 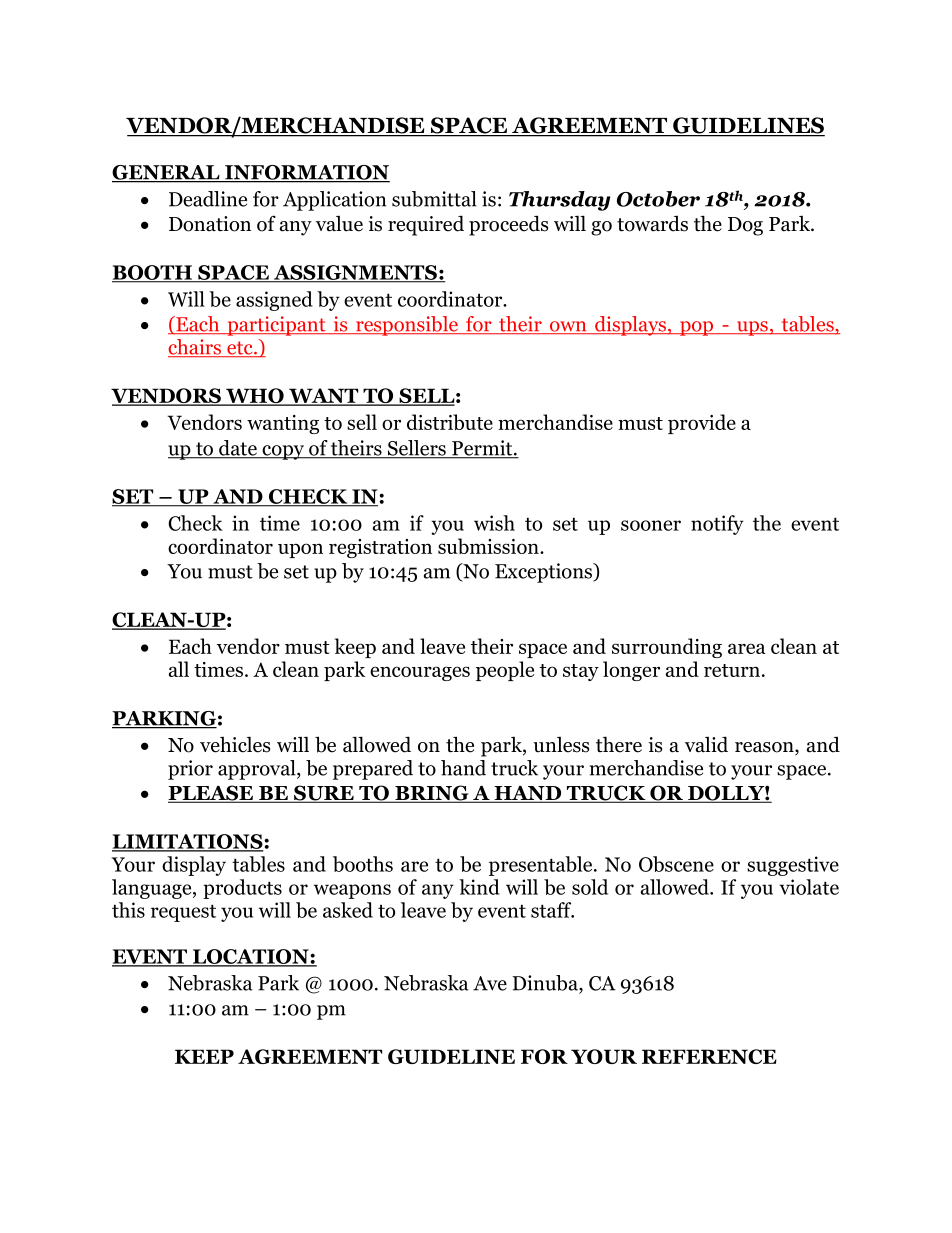 What do you see at coordinates (251, 957) in the screenshot?
I see `LOCATION` at bounding box center [251, 957].
